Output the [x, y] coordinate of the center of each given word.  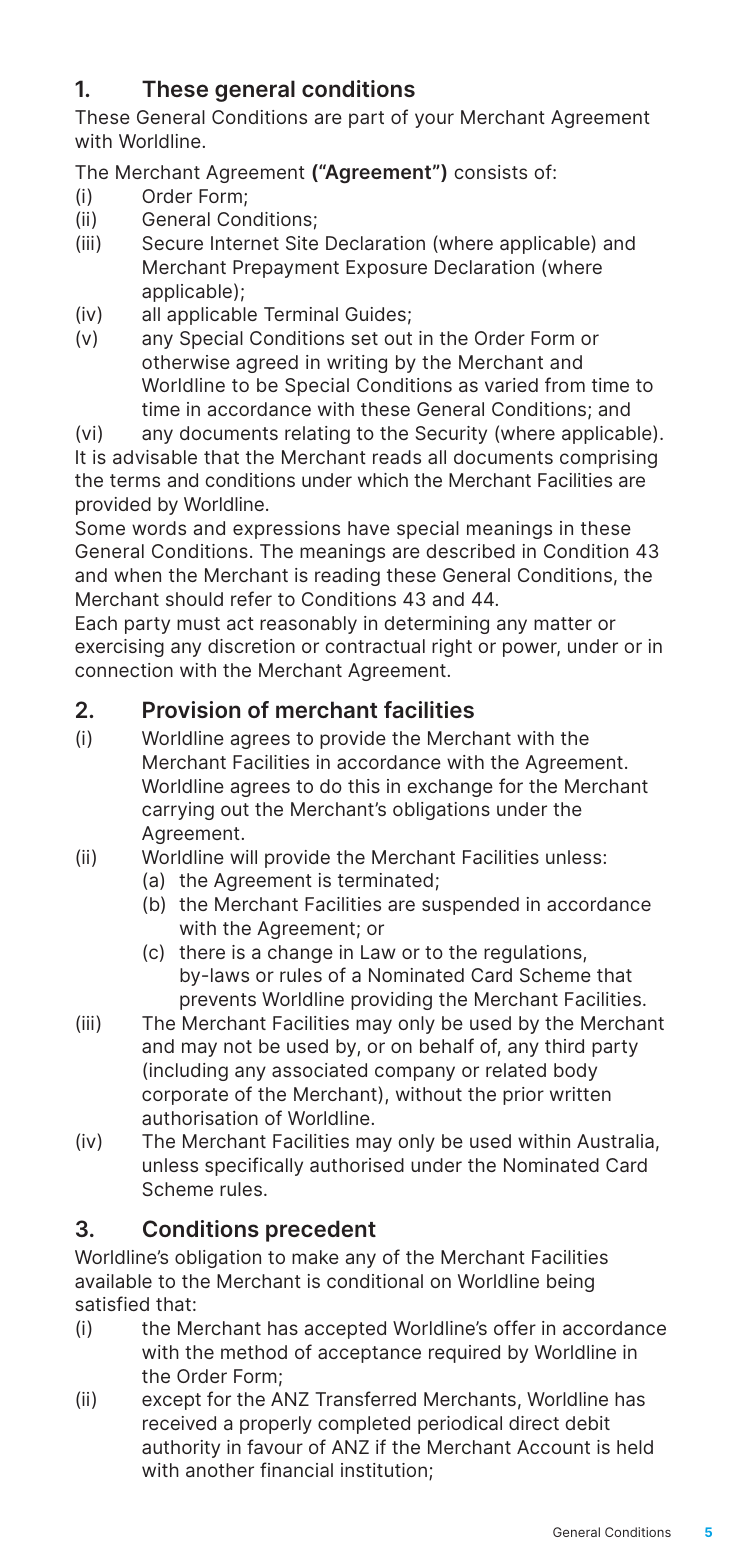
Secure [173, 243]
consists [490, 172]
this [364, 786]
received [179, 1423]
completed [364, 1425]
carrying [178, 811]
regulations [534, 954]
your [434, 120]
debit [587, 1423]
